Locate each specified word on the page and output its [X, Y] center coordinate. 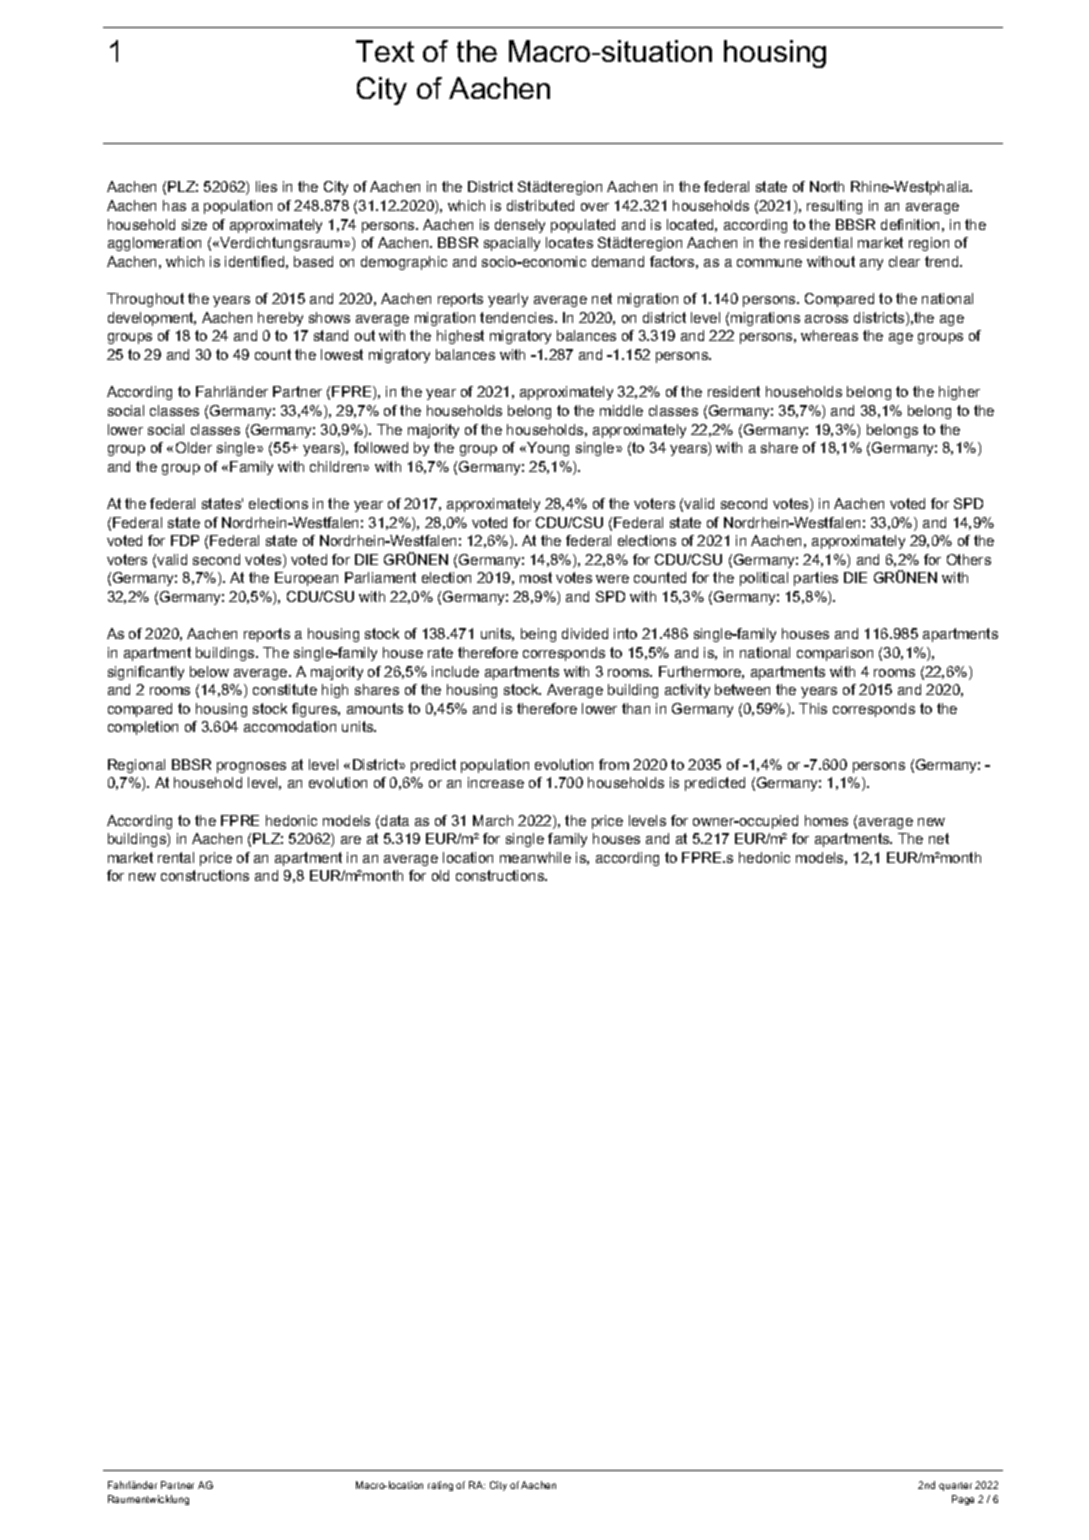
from [614, 764]
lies [266, 186]
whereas [829, 335]
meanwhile [535, 857]
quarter [955, 1486]
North [827, 186]
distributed [540, 205]
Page [963, 1500]
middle [621, 410]
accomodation [290, 726]
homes [826, 820]
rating [440, 1486]
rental [176, 857]
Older [194, 447]
